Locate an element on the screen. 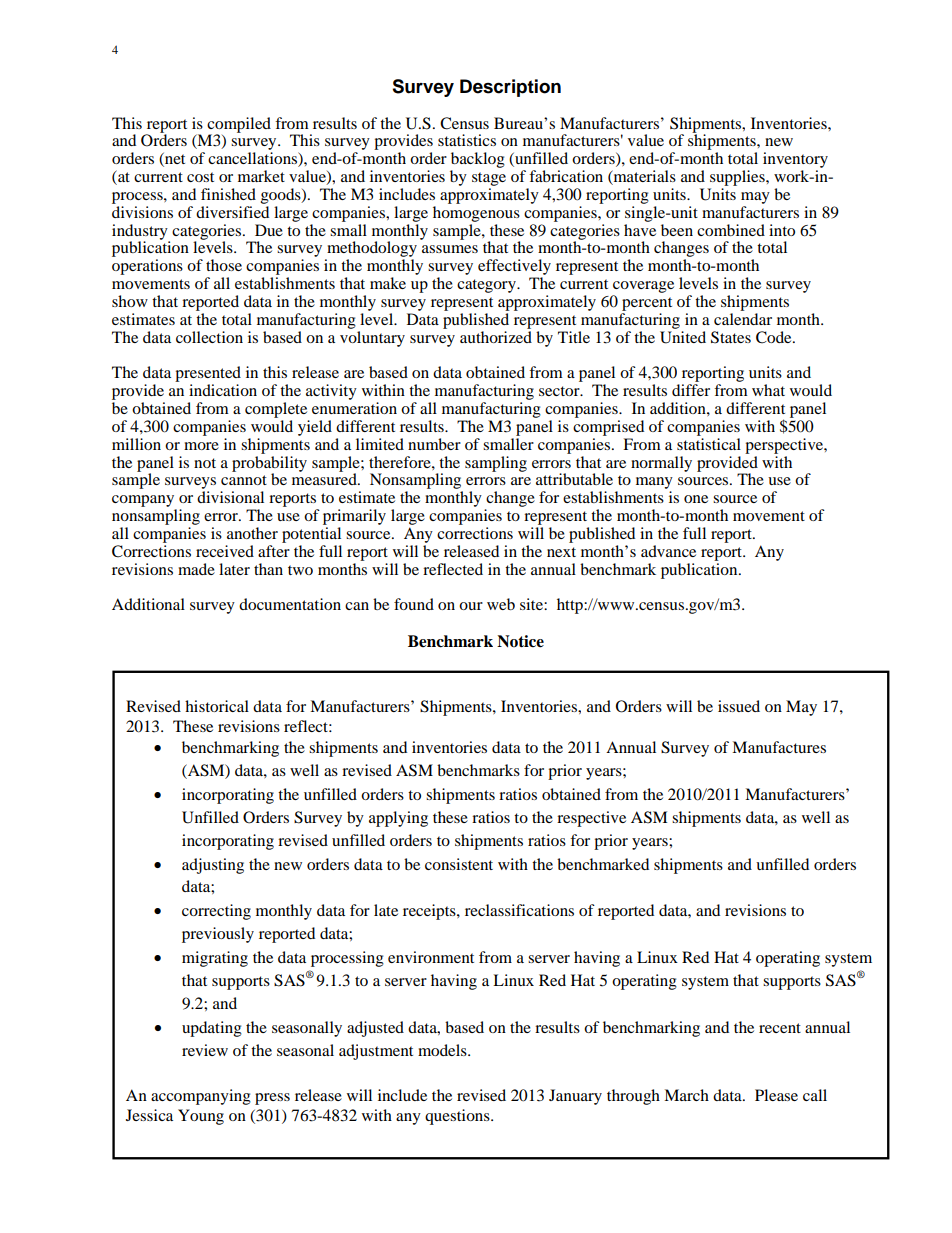  supplies is located at coordinates (738, 178).
